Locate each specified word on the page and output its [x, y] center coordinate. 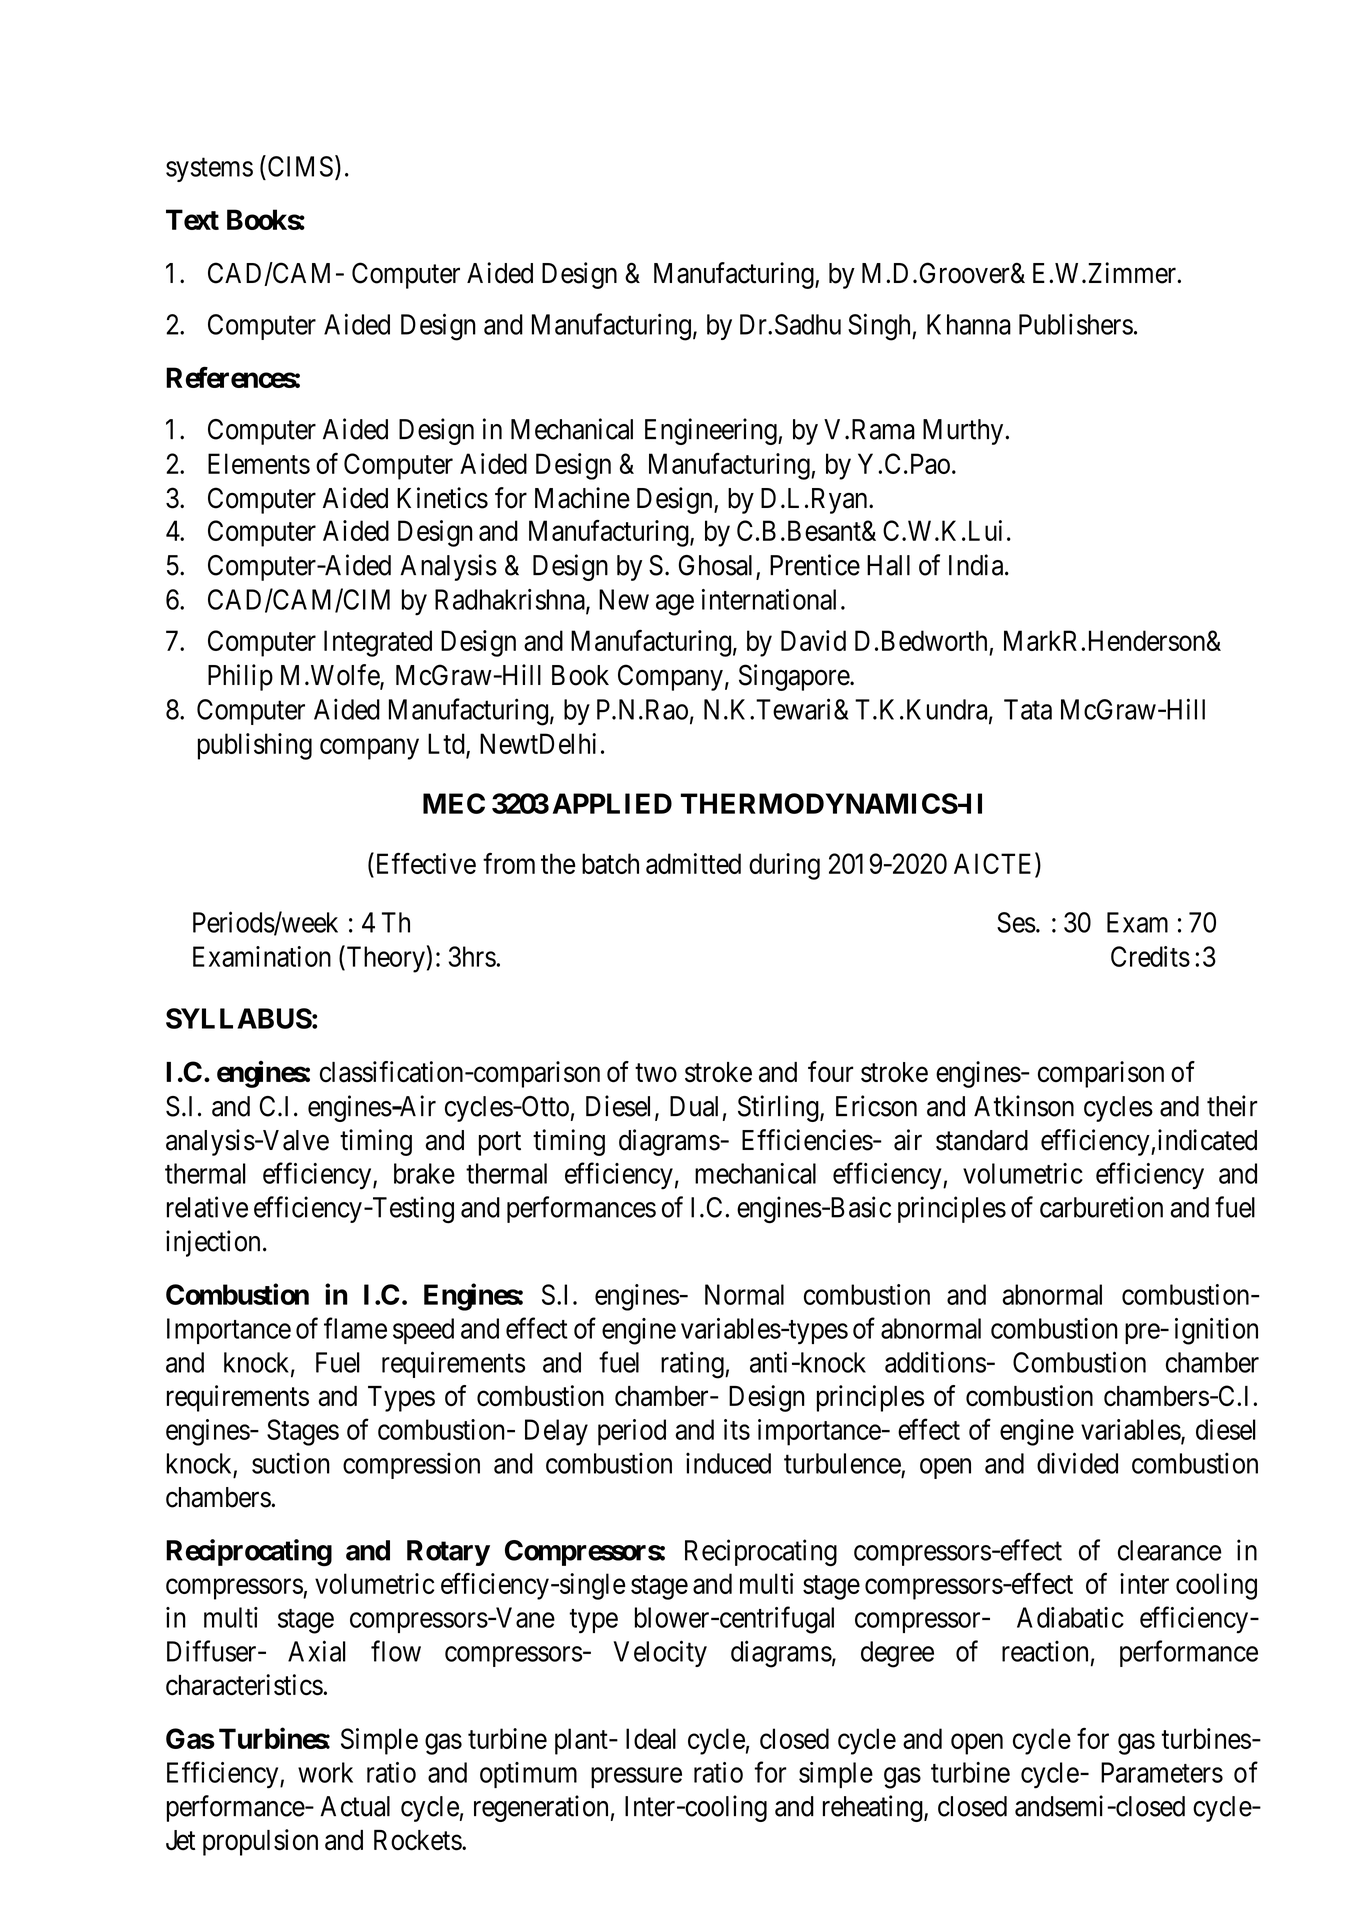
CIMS [299, 166]
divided [1077, 1463]
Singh [880, 327]
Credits [1150, 956]
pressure [636, 1777]
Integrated [378, 643]
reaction [1045, 1651]
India [977, 565]
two [656, 1073]
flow [396, 1651]
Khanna [969, 324]
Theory [384, 959]
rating [693, 1365]
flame [355, 1328]
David [813, 640]
